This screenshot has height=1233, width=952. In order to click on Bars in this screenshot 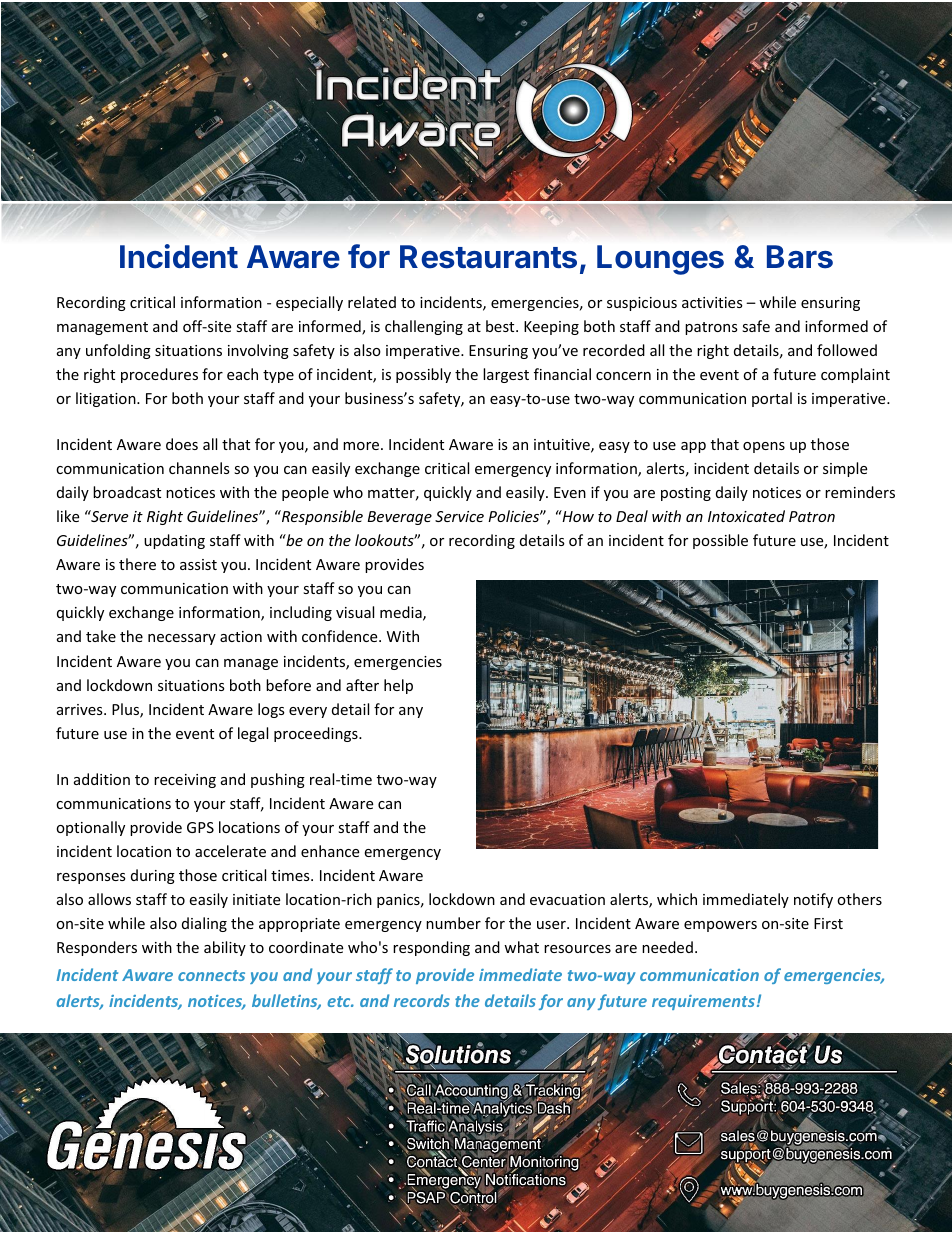, I will do `click(800, 257)`.
